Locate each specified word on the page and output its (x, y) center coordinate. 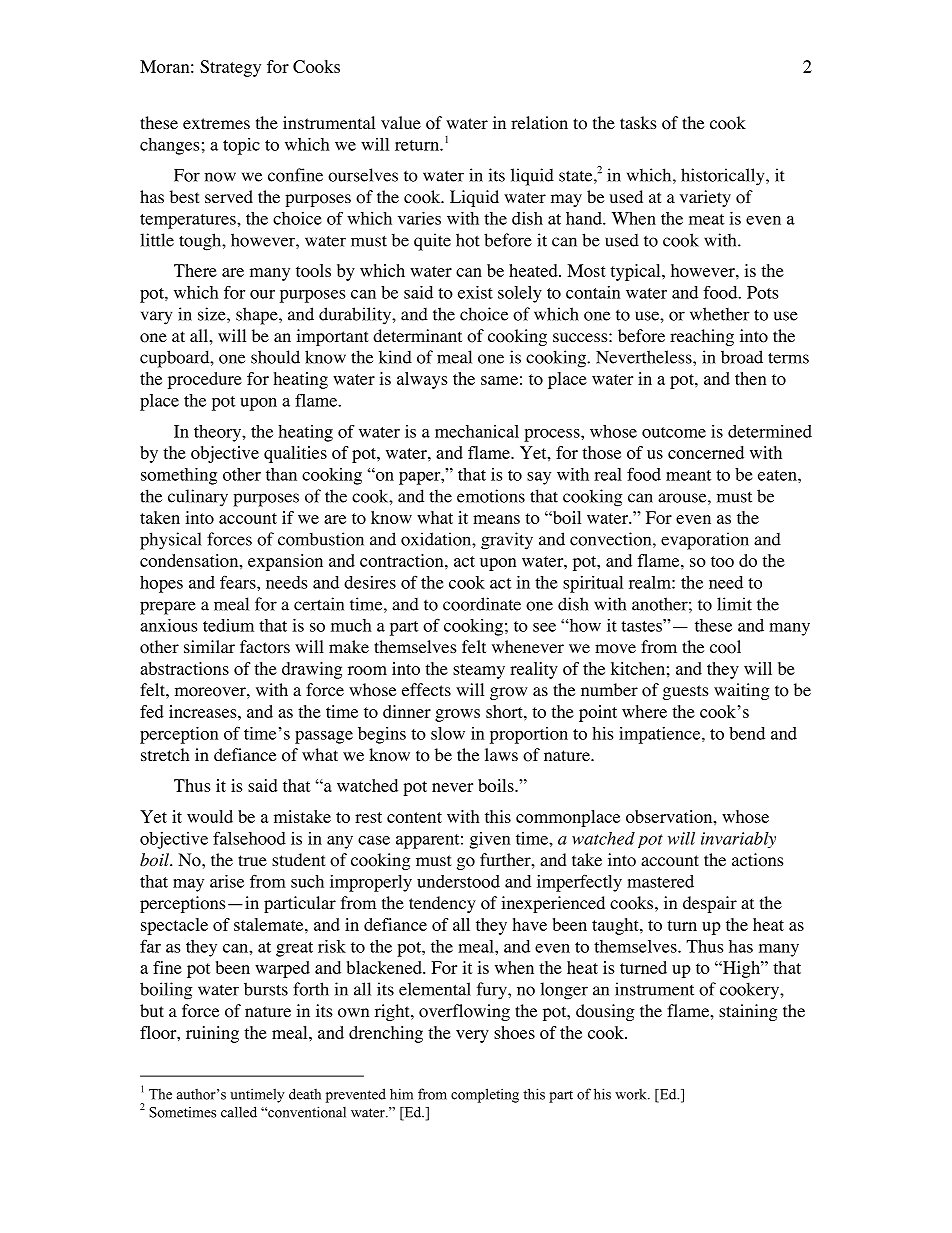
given (490, 840)
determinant (417, 335)
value (401, 122)
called (239, 1112)
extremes (216, 123)
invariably (738, 840)
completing (485, 1095)
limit (734, 604)
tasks (638, 122)
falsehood (249, 838)
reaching (702, 337)
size (213, 314)
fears (239, 582)
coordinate (482, 604)
